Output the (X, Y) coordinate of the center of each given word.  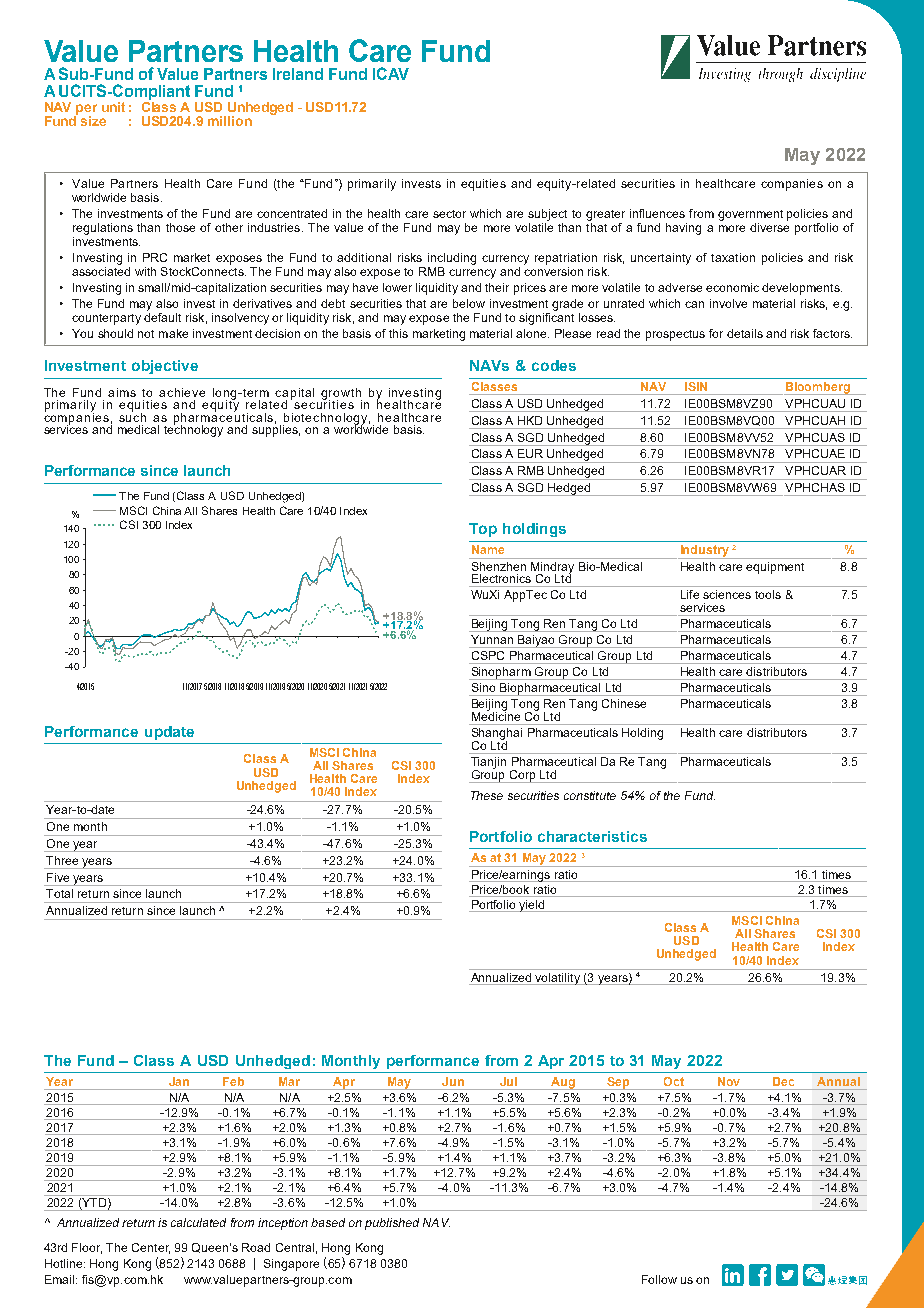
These (487, 795)
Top (483, 530)
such (132, 416)
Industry (704, 552)
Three (62, 860)
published (392, 1224)
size (93, 121)
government (750, 215)
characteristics (592, 836)
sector (449, 214)
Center (151, 1248)
